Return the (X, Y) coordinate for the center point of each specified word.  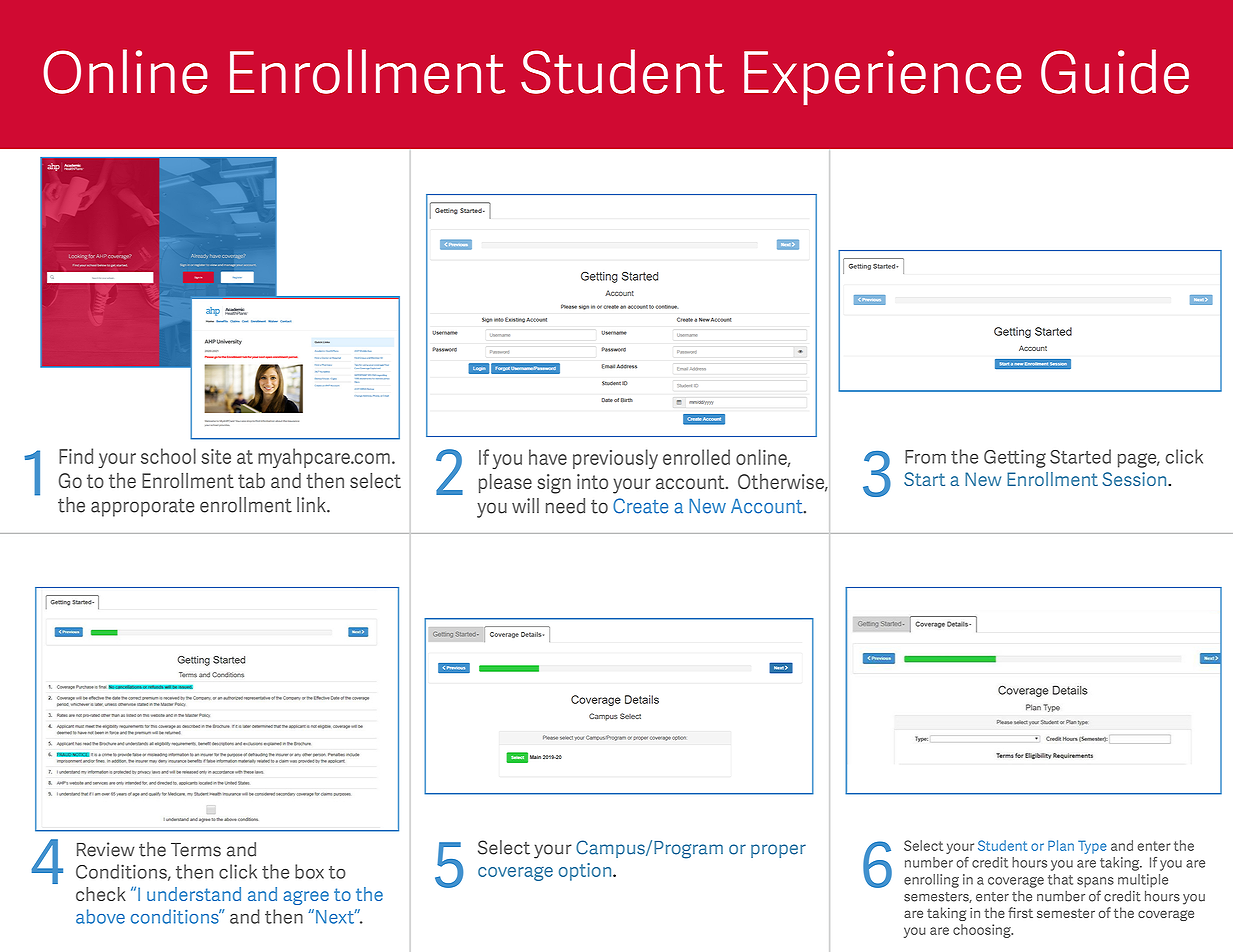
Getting (1015, 458)
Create (640, 506)
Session (1136, 479)
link (312, 504)
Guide (1115, 71)
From (925, 457)
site (216, 456)
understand (194, 894)
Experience (883, 77)
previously (615, 459)
